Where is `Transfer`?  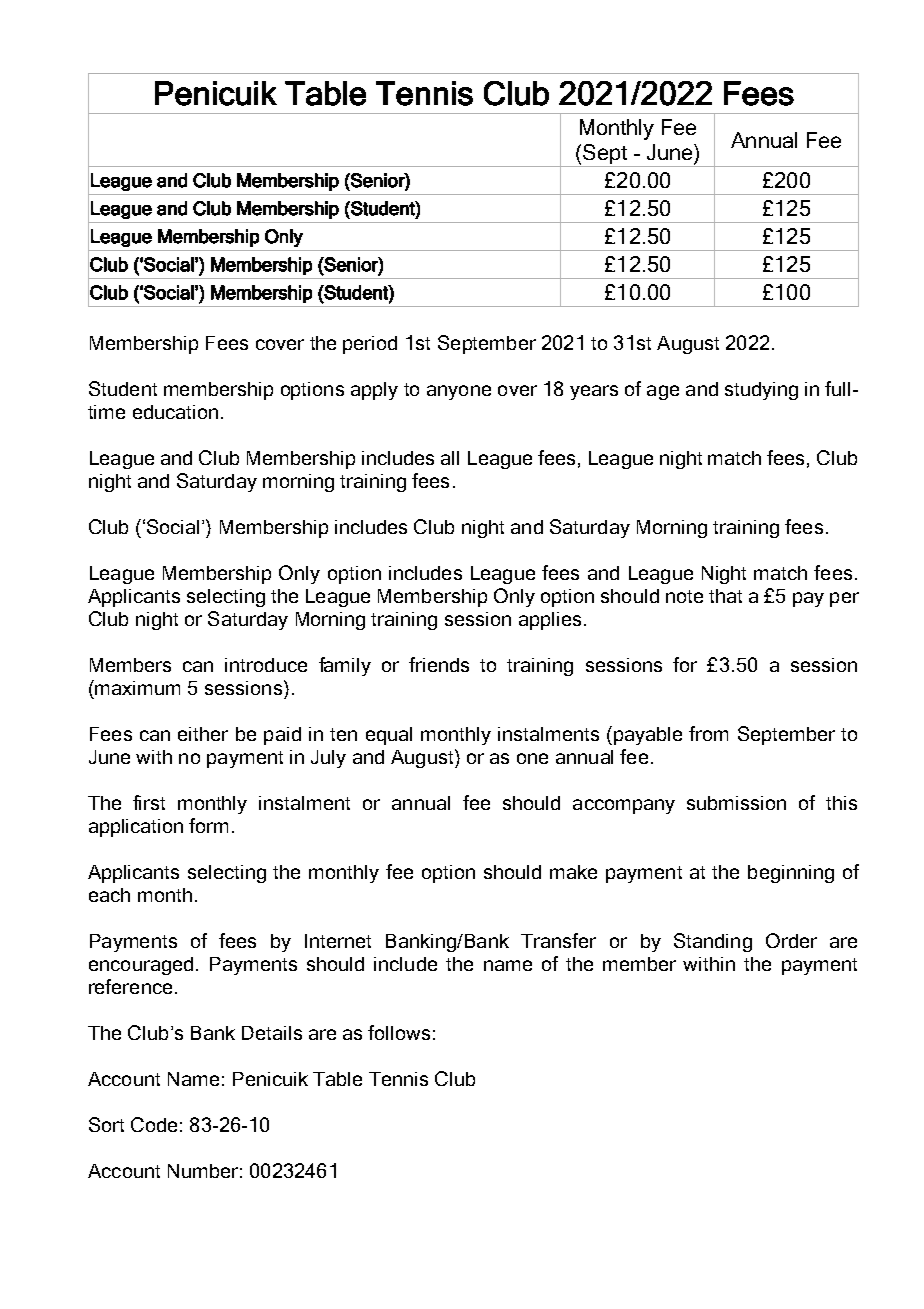 Transfer is located at coordinates (558, 940).
